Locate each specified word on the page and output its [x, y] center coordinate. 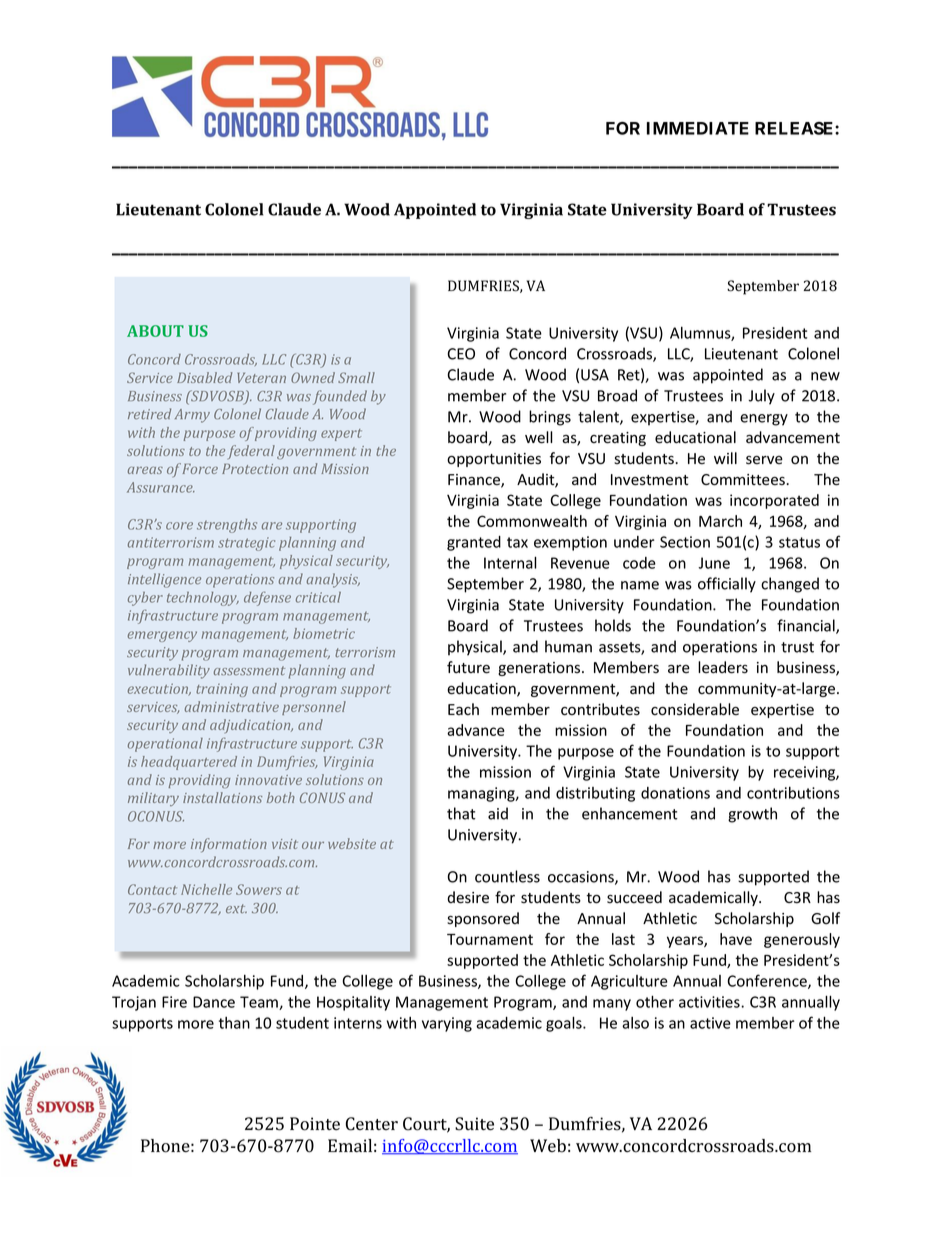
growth [752, 815]
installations [222, 797]
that [461, 813]
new [825, 376]
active [710, 1023]
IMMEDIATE [698, 128]
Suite [474, 1124]
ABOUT [155, 331]
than [234, 1023]
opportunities [494, 460]
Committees [743, 480]
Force [200, 469]
